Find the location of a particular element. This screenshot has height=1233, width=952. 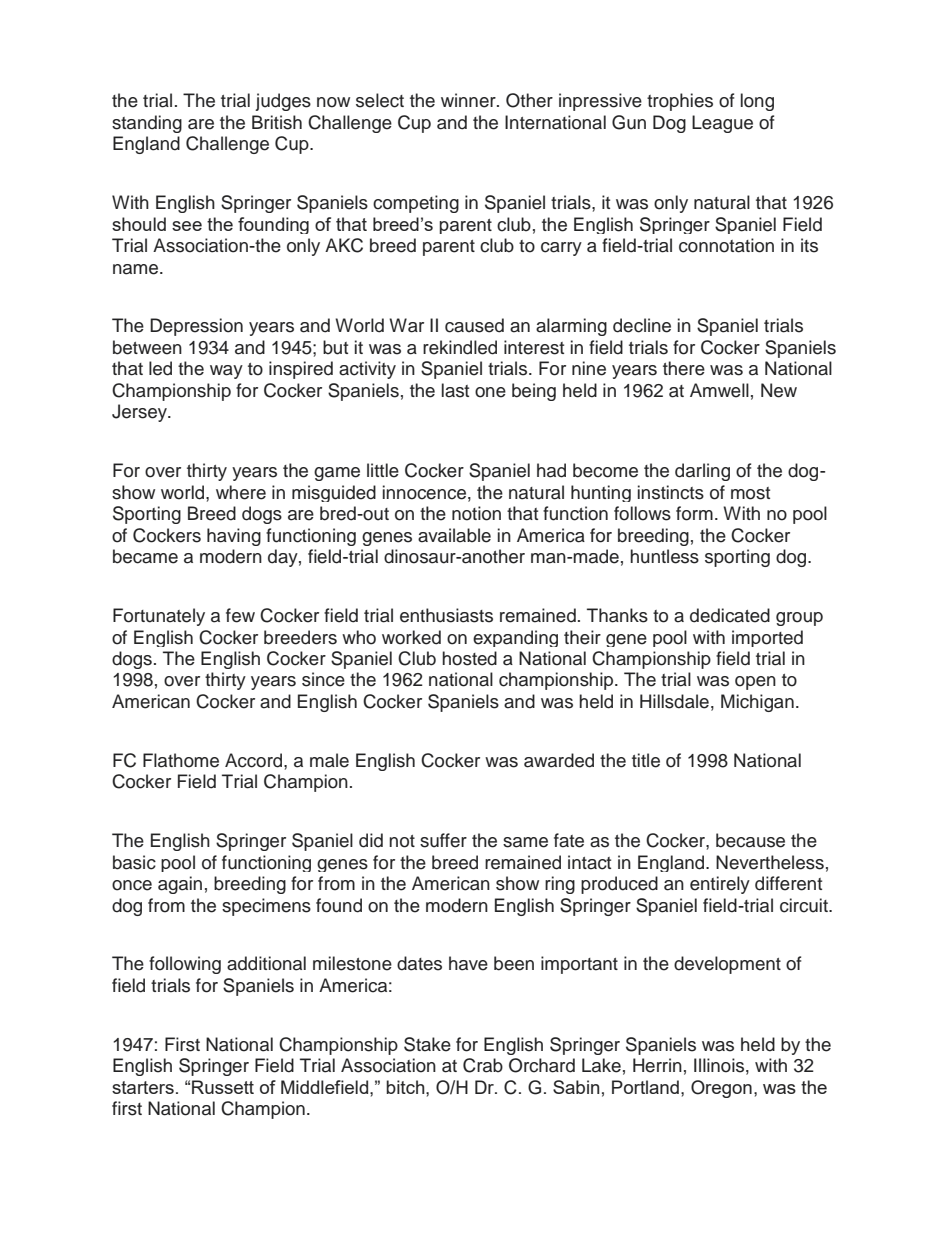

where is located at coordinates (241, 492).
